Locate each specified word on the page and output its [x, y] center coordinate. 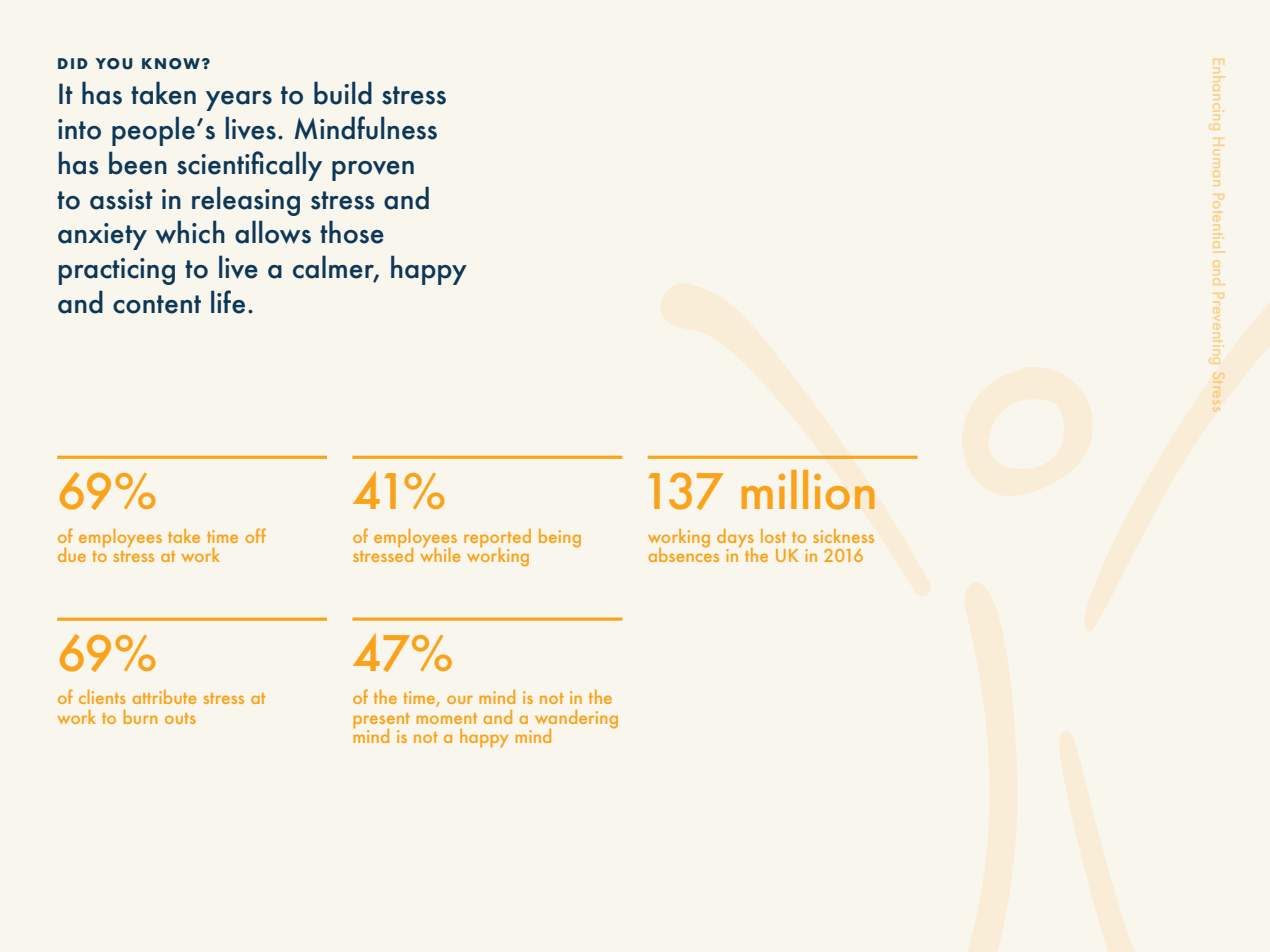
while [440, 553]
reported [497, 539]
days [735, 539]
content [157, 304]
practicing [117, 271]
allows [273, 232]
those [352, 232]
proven [373, 171]
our [460, 699]
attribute [164, 697]
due [72, 555]
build [343, 93]
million [808, 490]
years [239, 101]
